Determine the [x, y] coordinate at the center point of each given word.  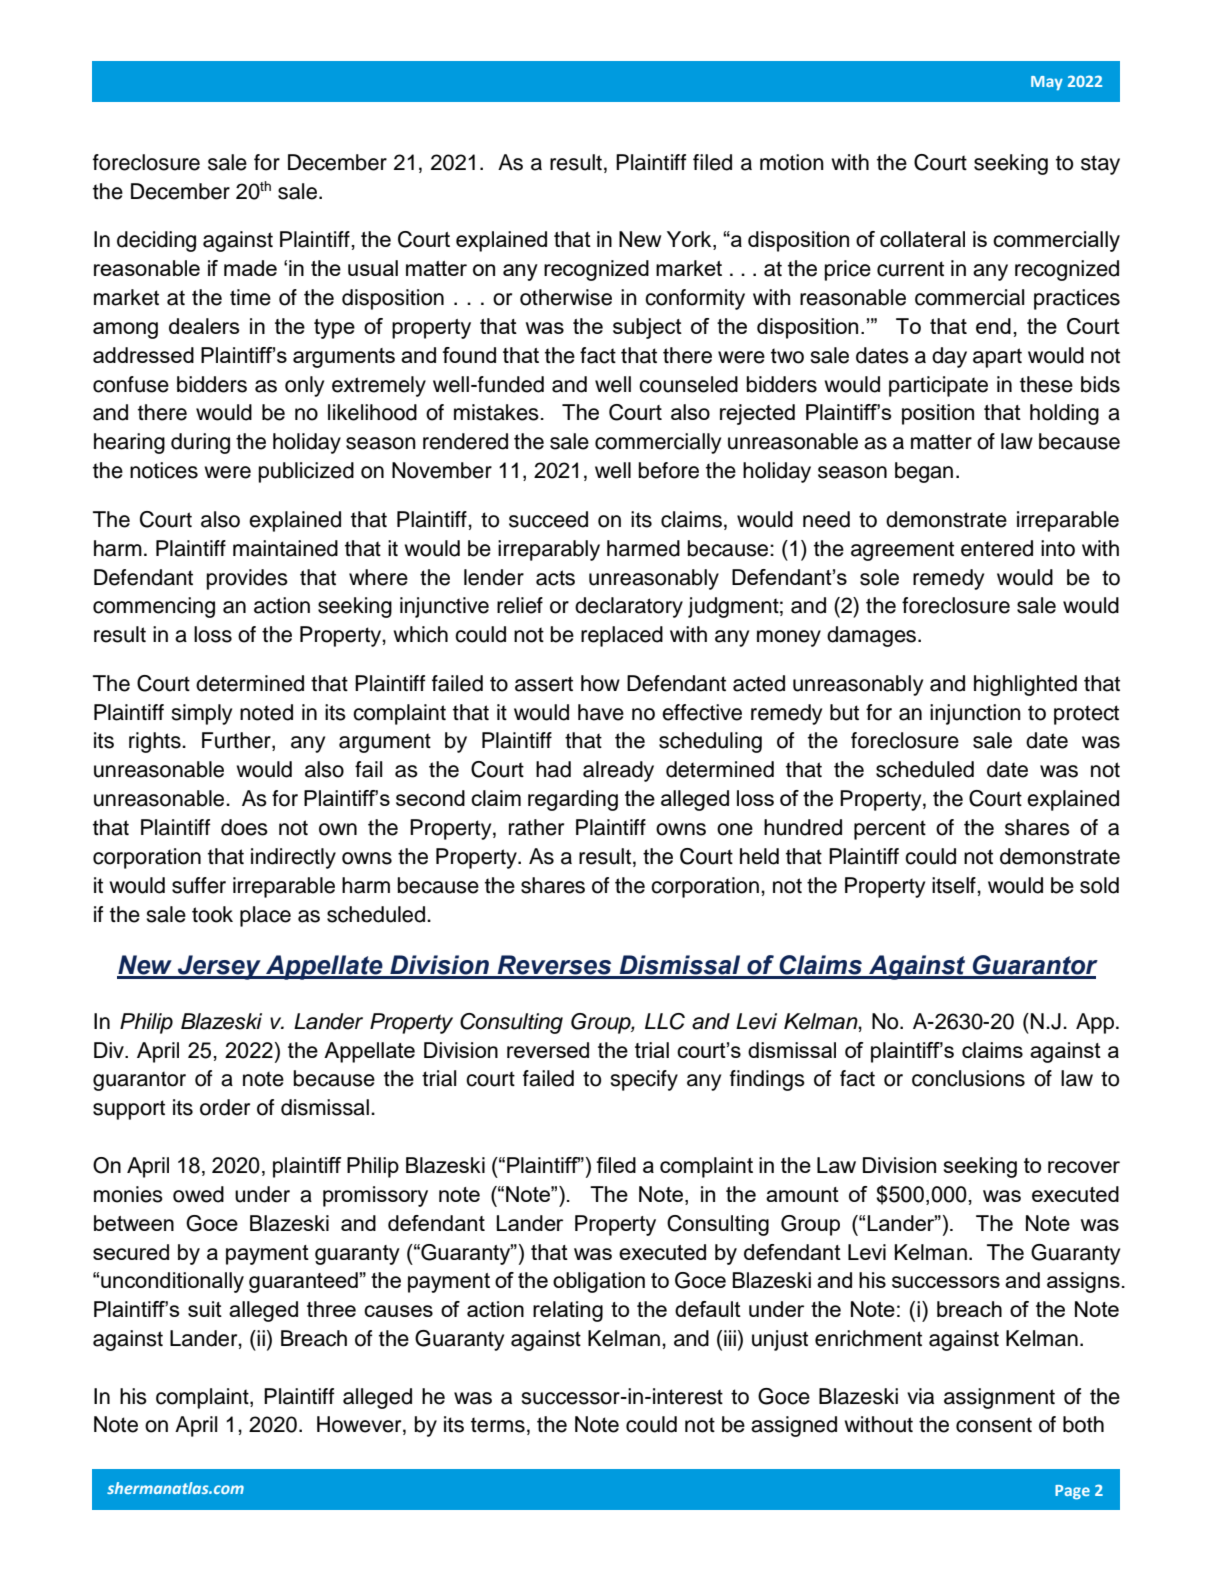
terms [498, 1425]
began [924, 472]
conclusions [968, 1078]
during [200, 443]
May [1047, 83]
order [225, 1107]
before [669, 470]
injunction [975, 714]
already [618, 771]
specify [644, 1080]
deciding [156, 241]
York [690, 240]
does [244, 827]
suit [205, 1309]
